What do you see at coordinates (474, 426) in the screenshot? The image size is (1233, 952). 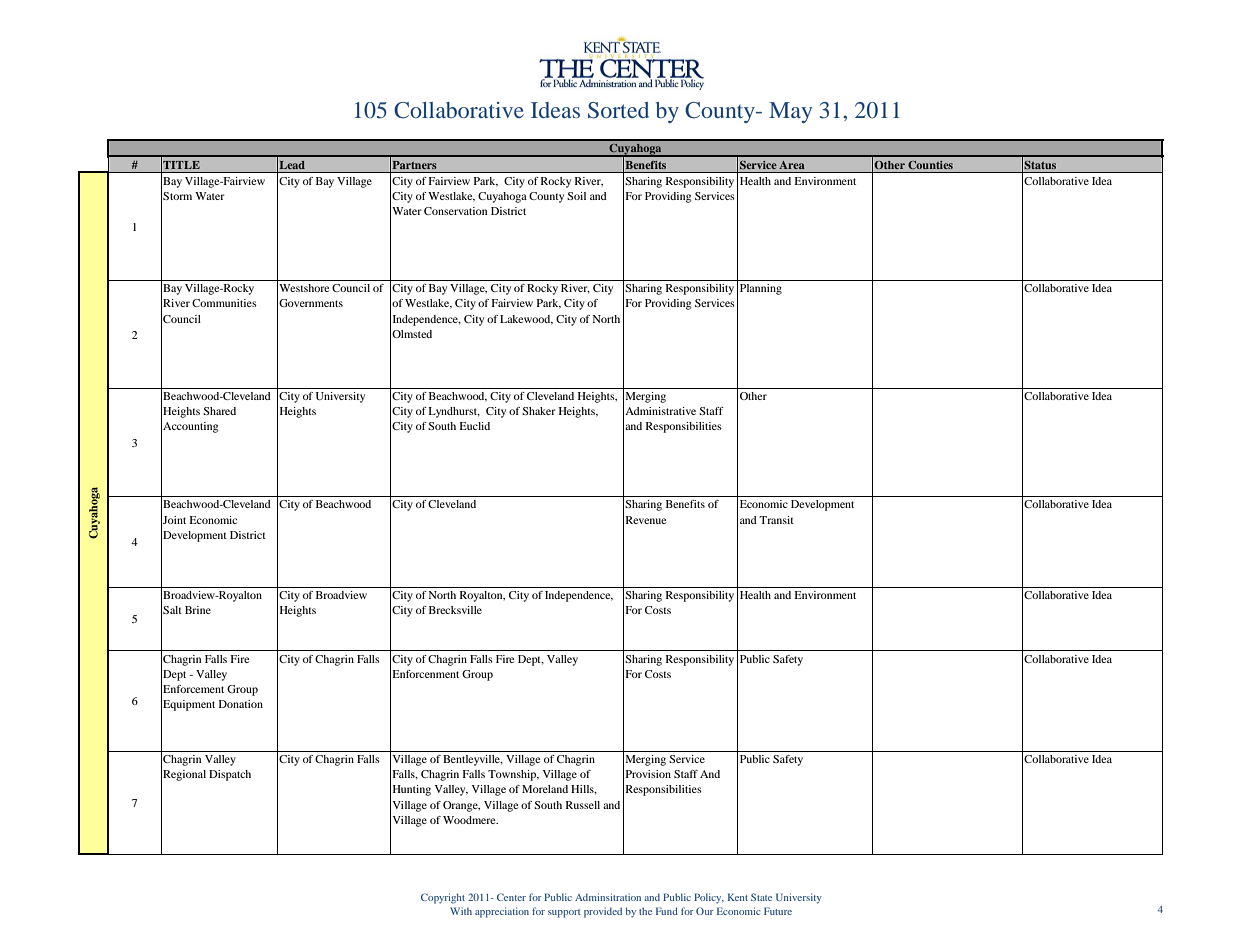 I see `Euclid` at bounding box center [474, 426].
